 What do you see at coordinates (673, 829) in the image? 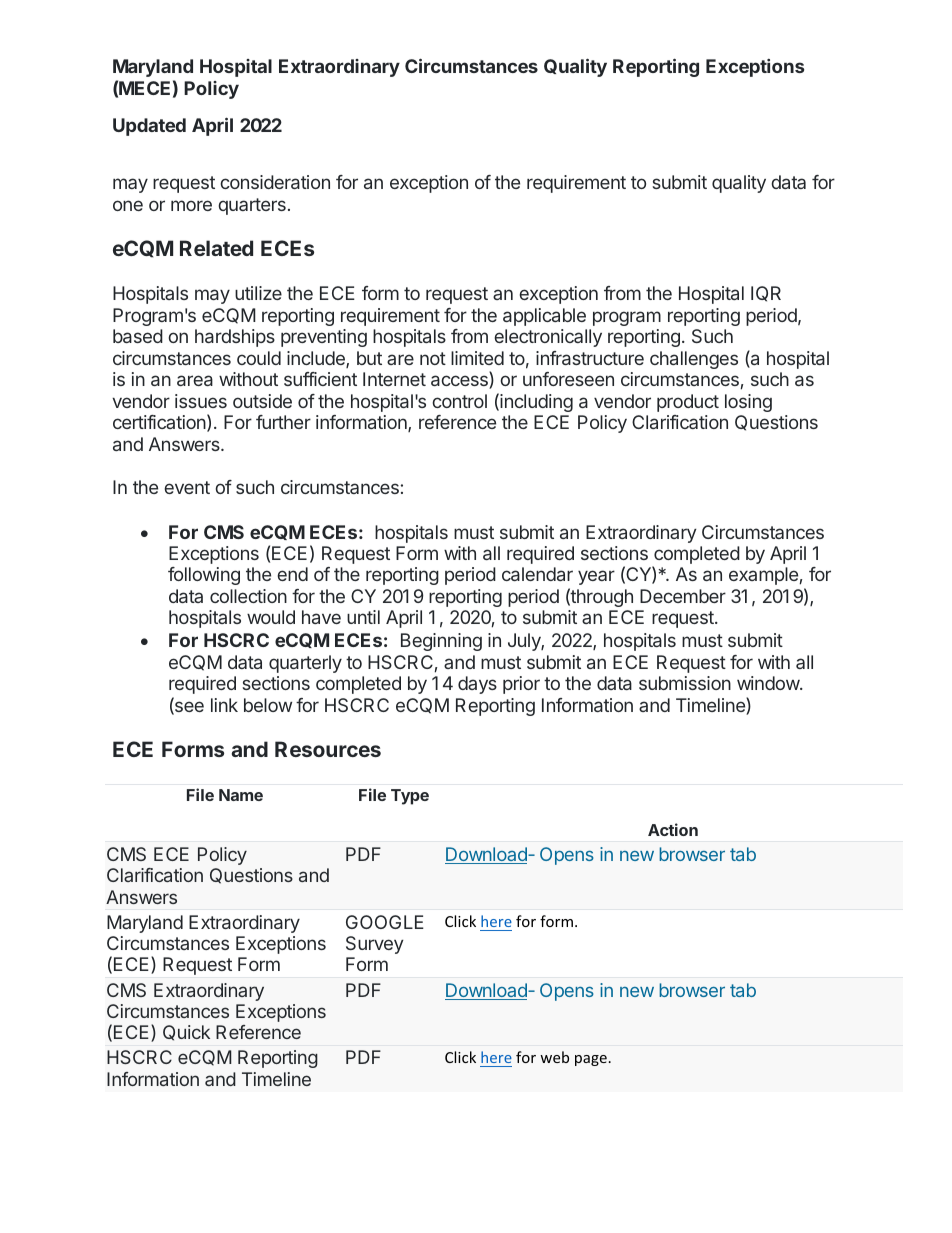
I see `Action` at bounding box center [673, 829].
